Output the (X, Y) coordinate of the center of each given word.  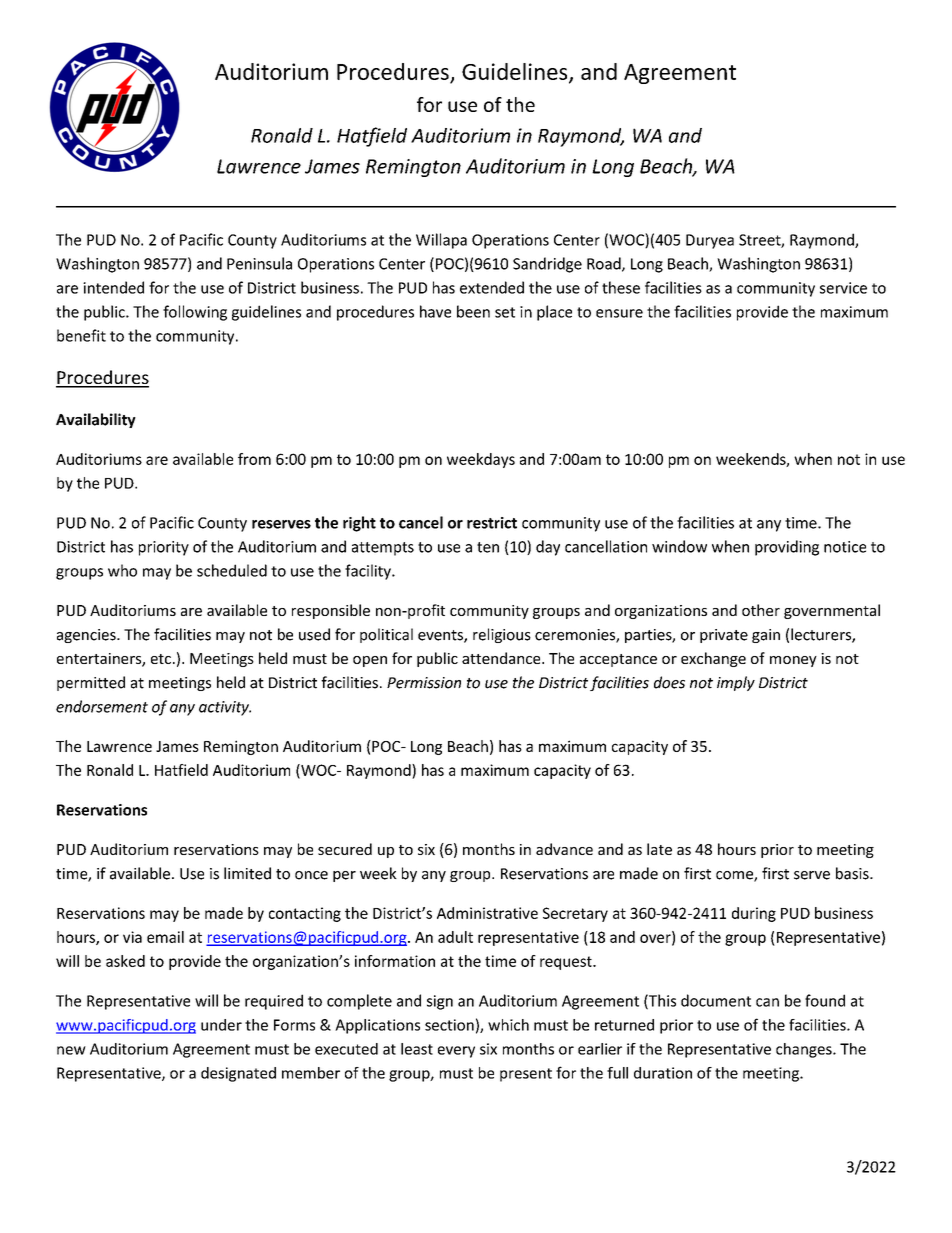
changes (805, 1050)
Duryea (710, 241)
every (456, 1052)
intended (113, 287)
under (221, 1025)
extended (492, 287)
